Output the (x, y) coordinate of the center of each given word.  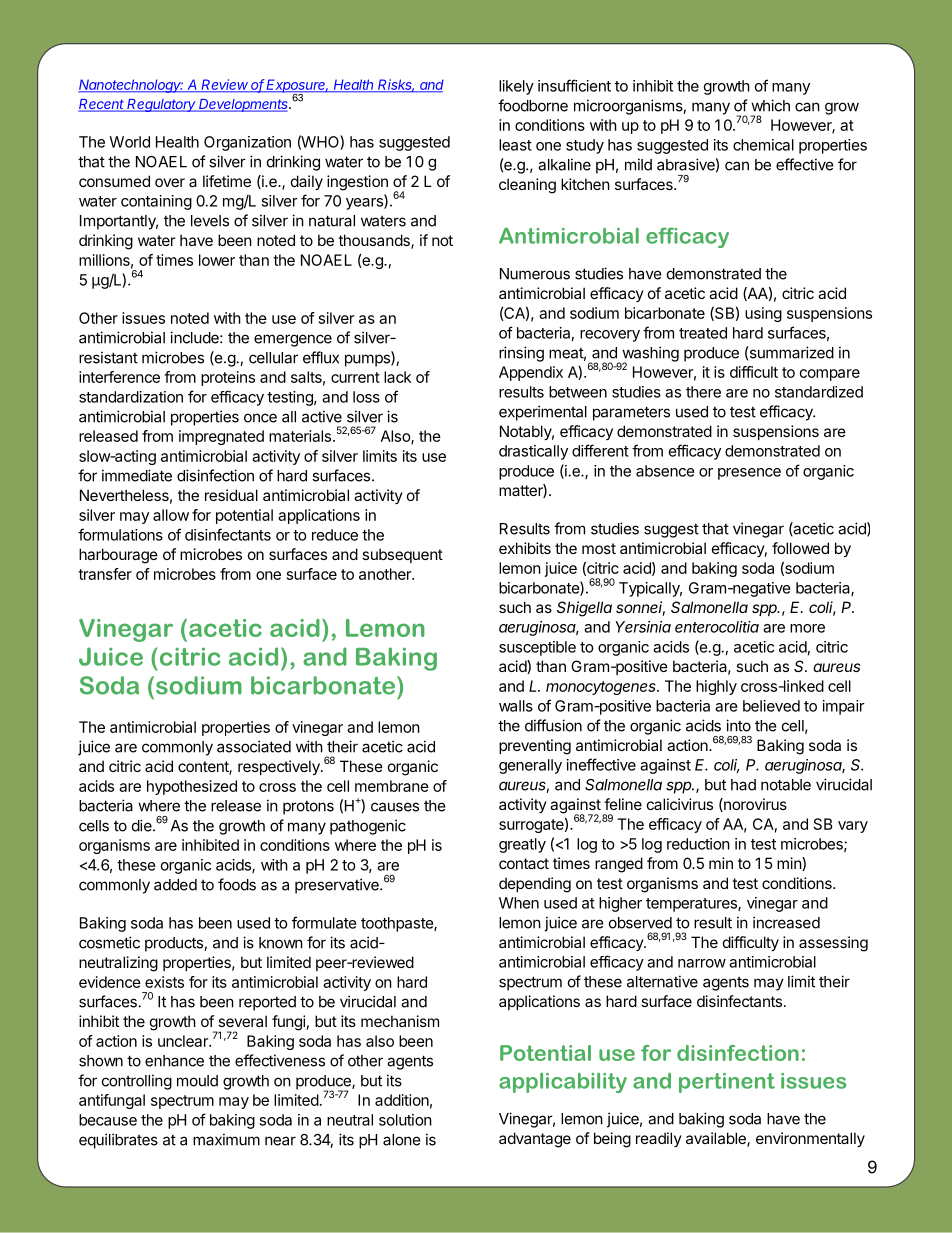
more (807, 628)
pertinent (727, 1083)
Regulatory (162, 105)
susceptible (537, 648)
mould (197, 1081)
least (515, 145)
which (770, 105)
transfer (105, 574)
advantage (535, 1140)
